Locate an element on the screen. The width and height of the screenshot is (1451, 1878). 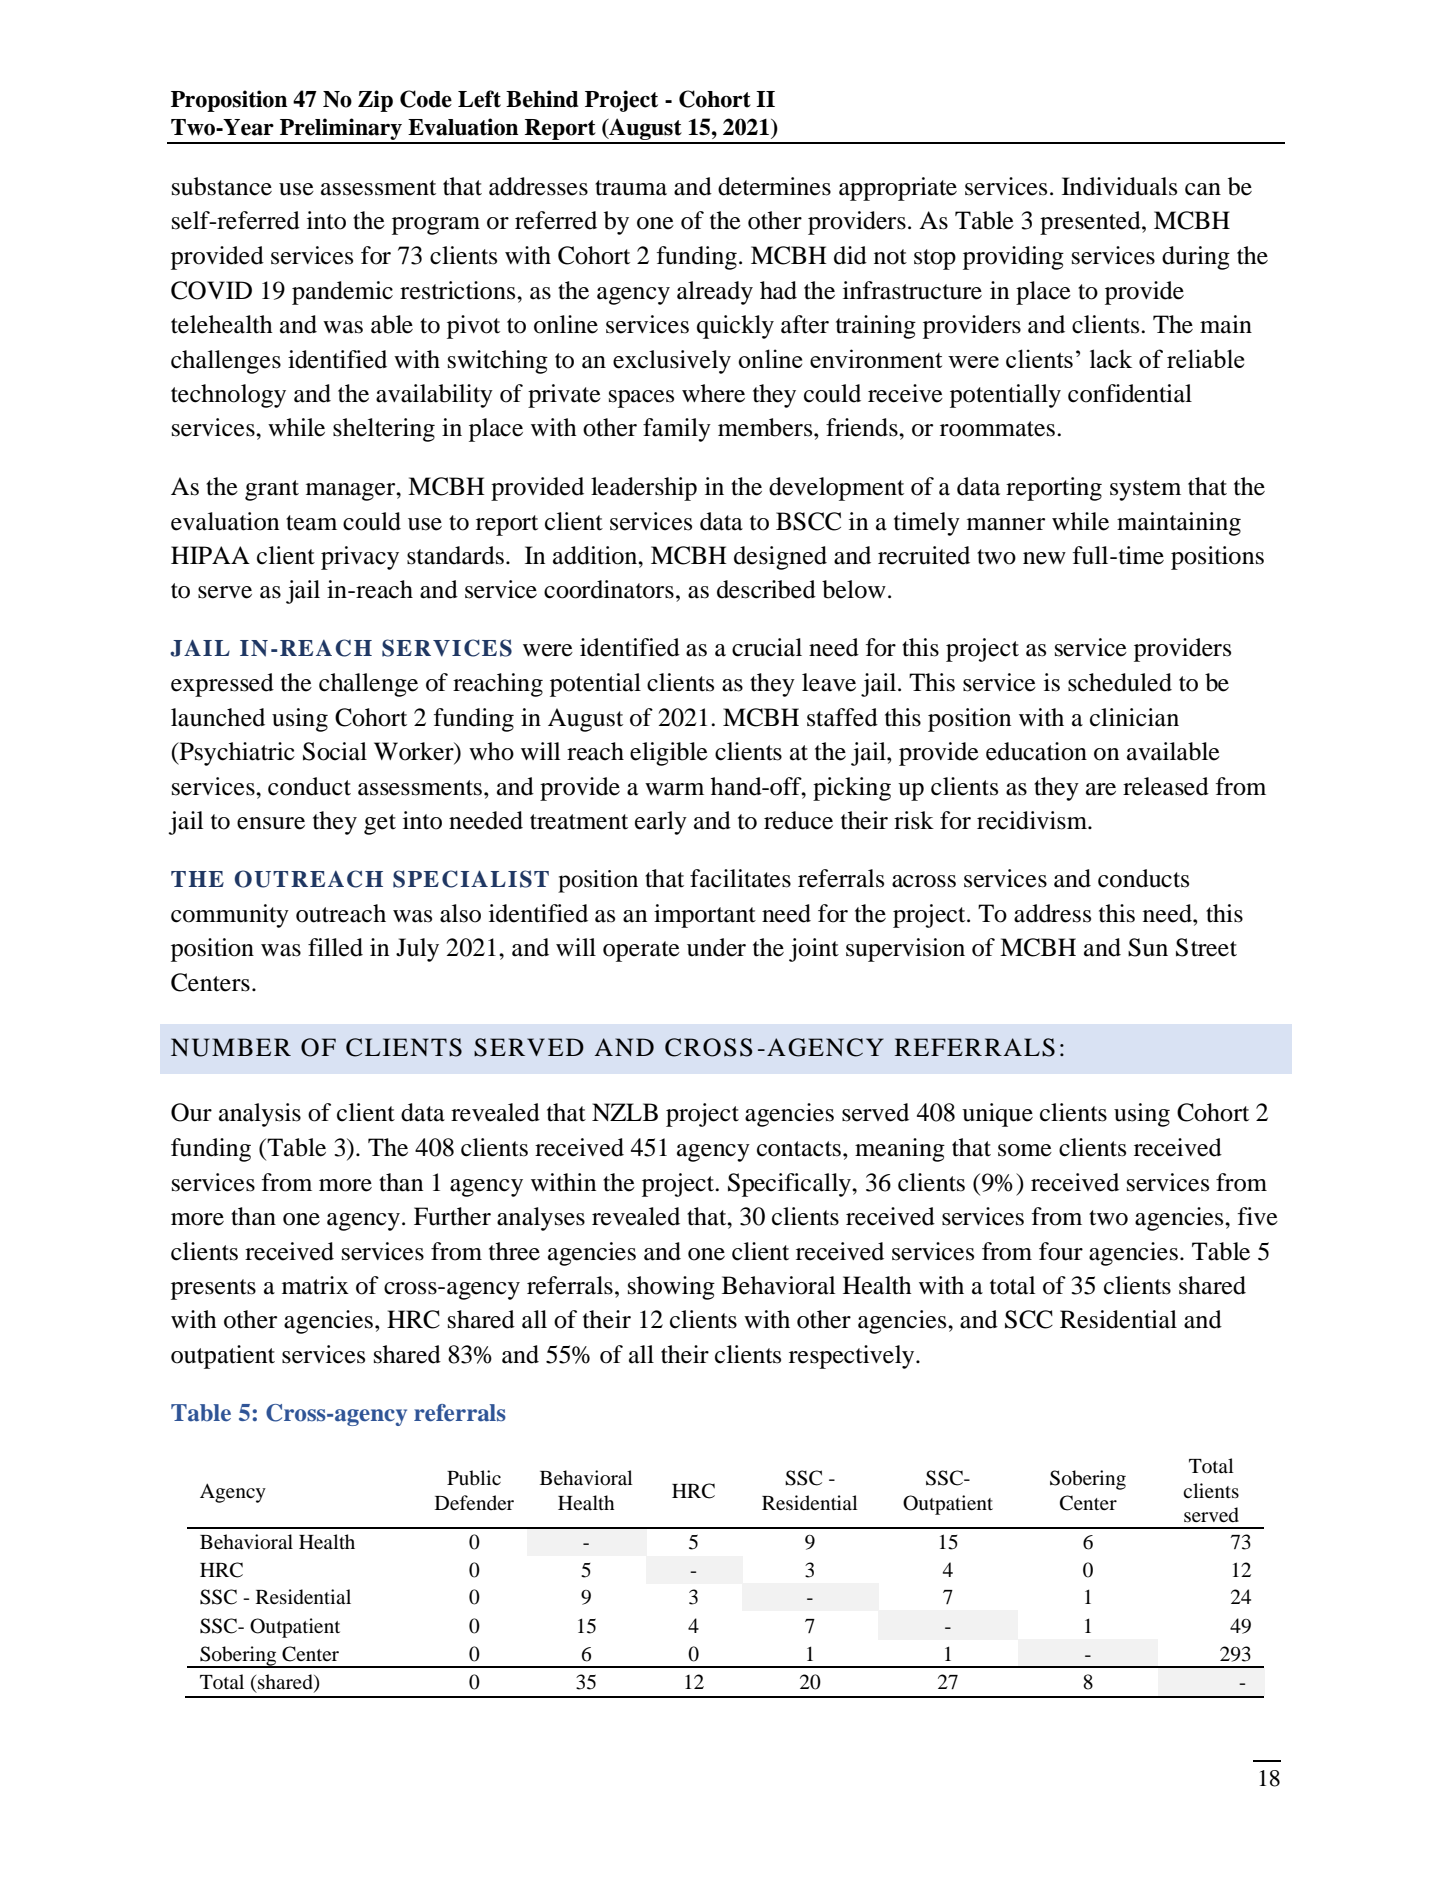
Public is located at coordinates (474, 1478).
